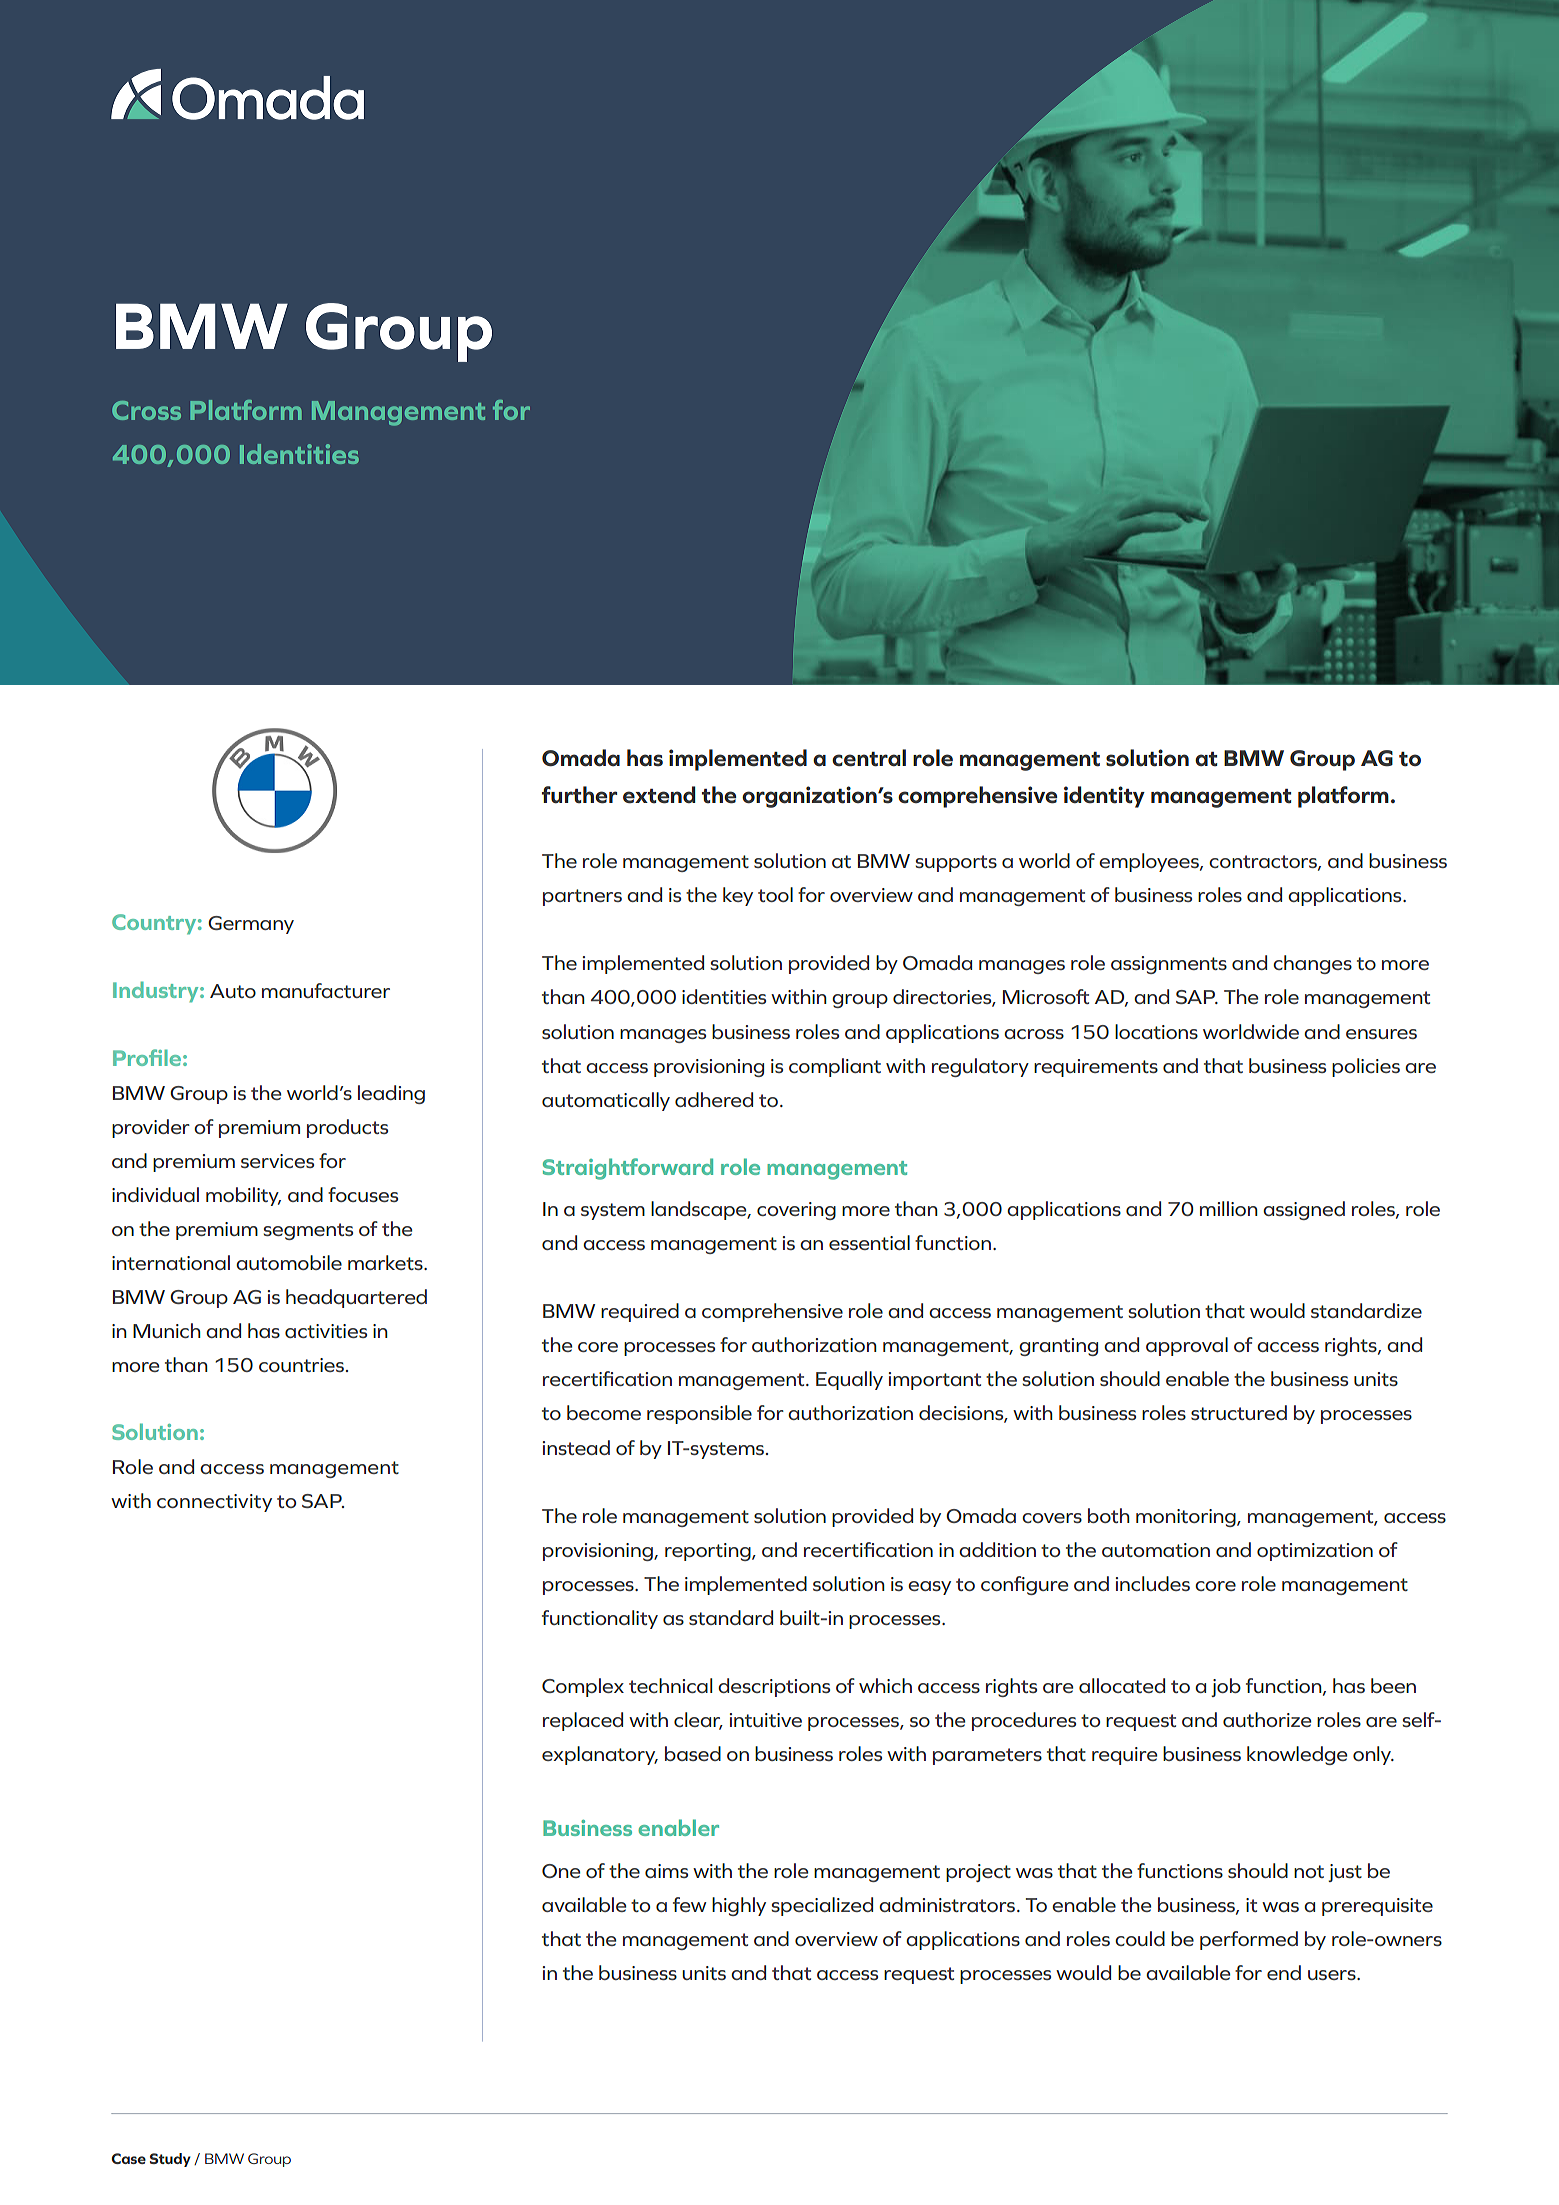  Describe the element at coordinates (659, 795) in the screenshot. I see `extend` at that location.
